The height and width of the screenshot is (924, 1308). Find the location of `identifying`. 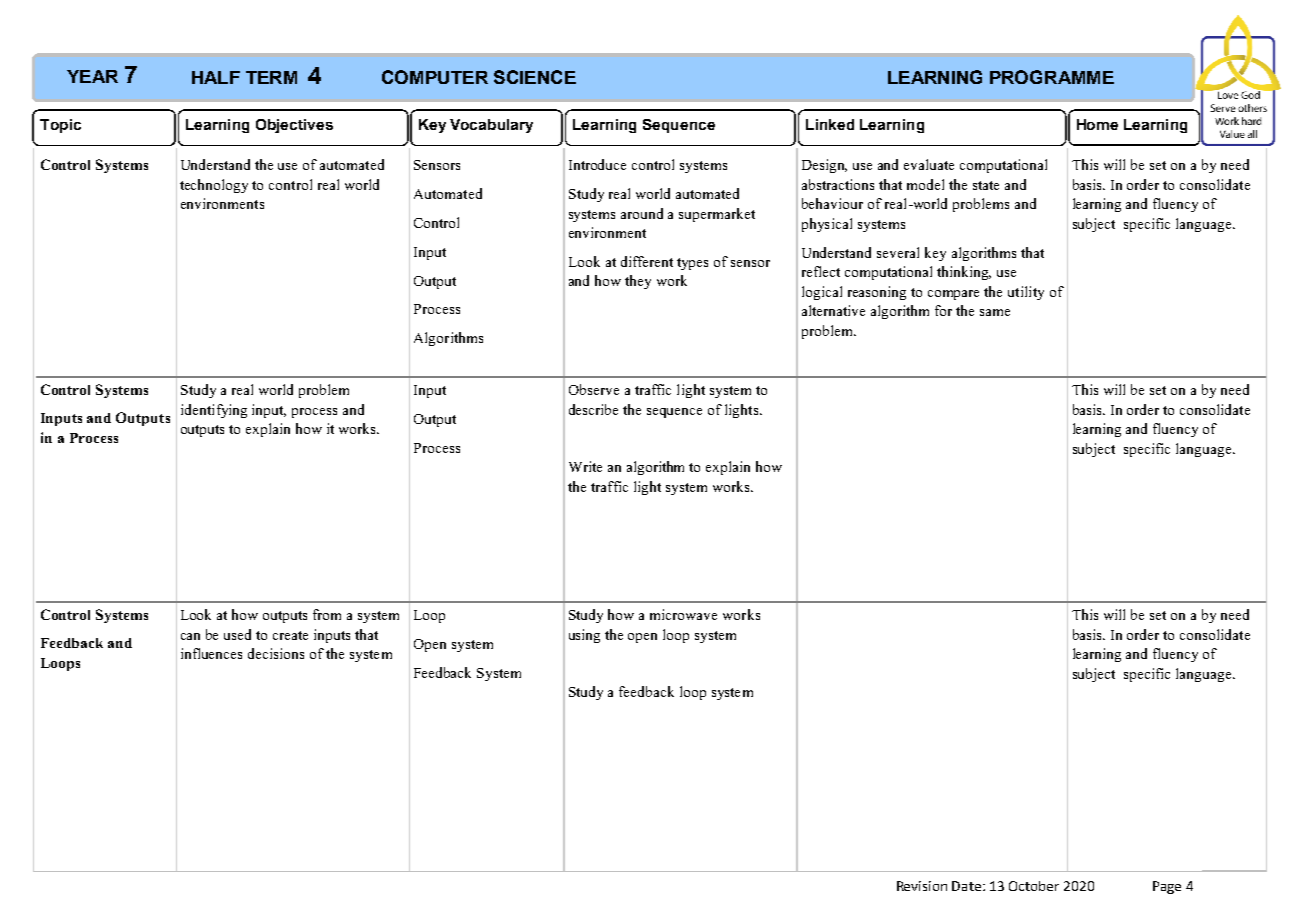

identifying is located at coordinates (214, 411).
